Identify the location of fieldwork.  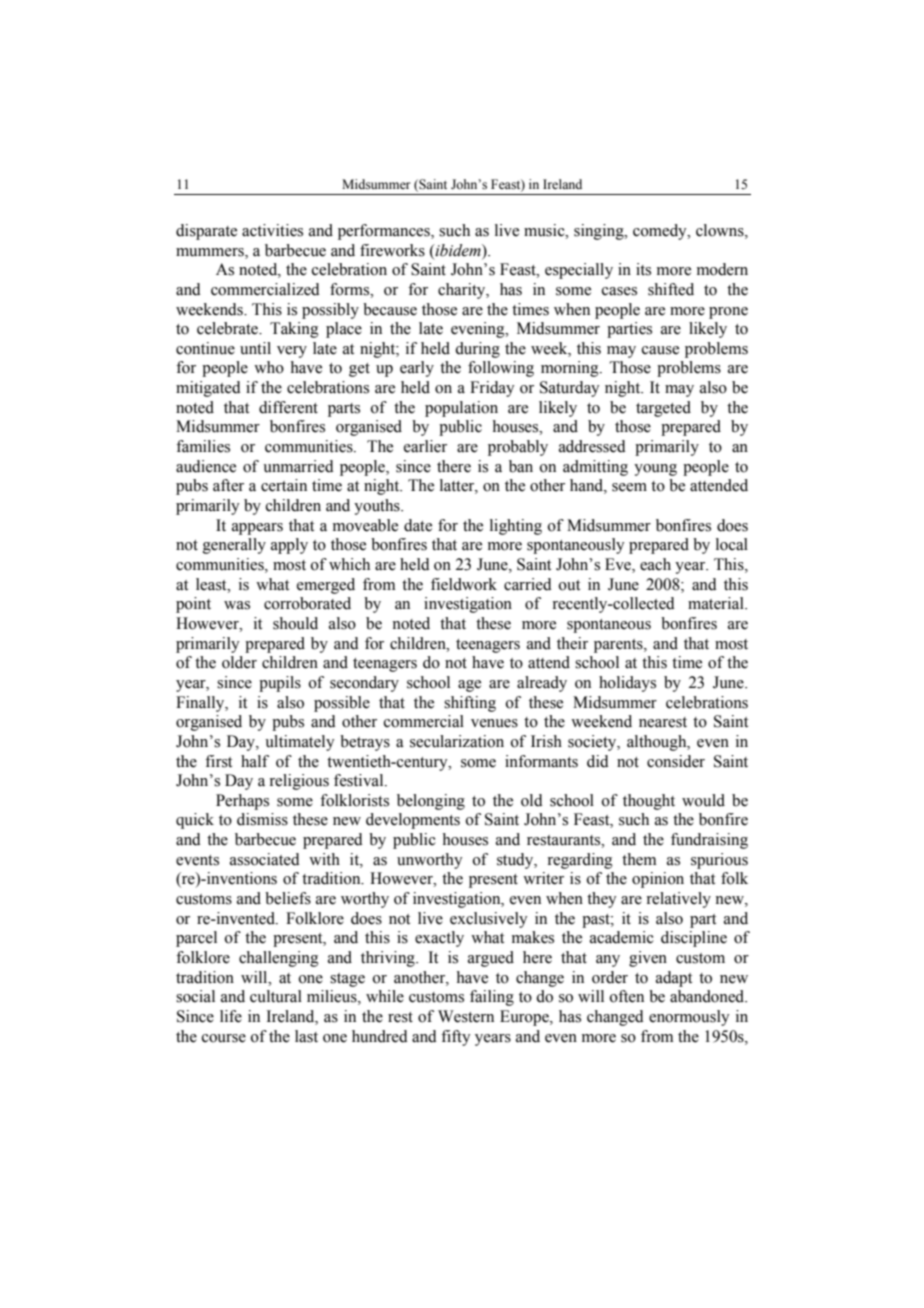
(464, 584).
